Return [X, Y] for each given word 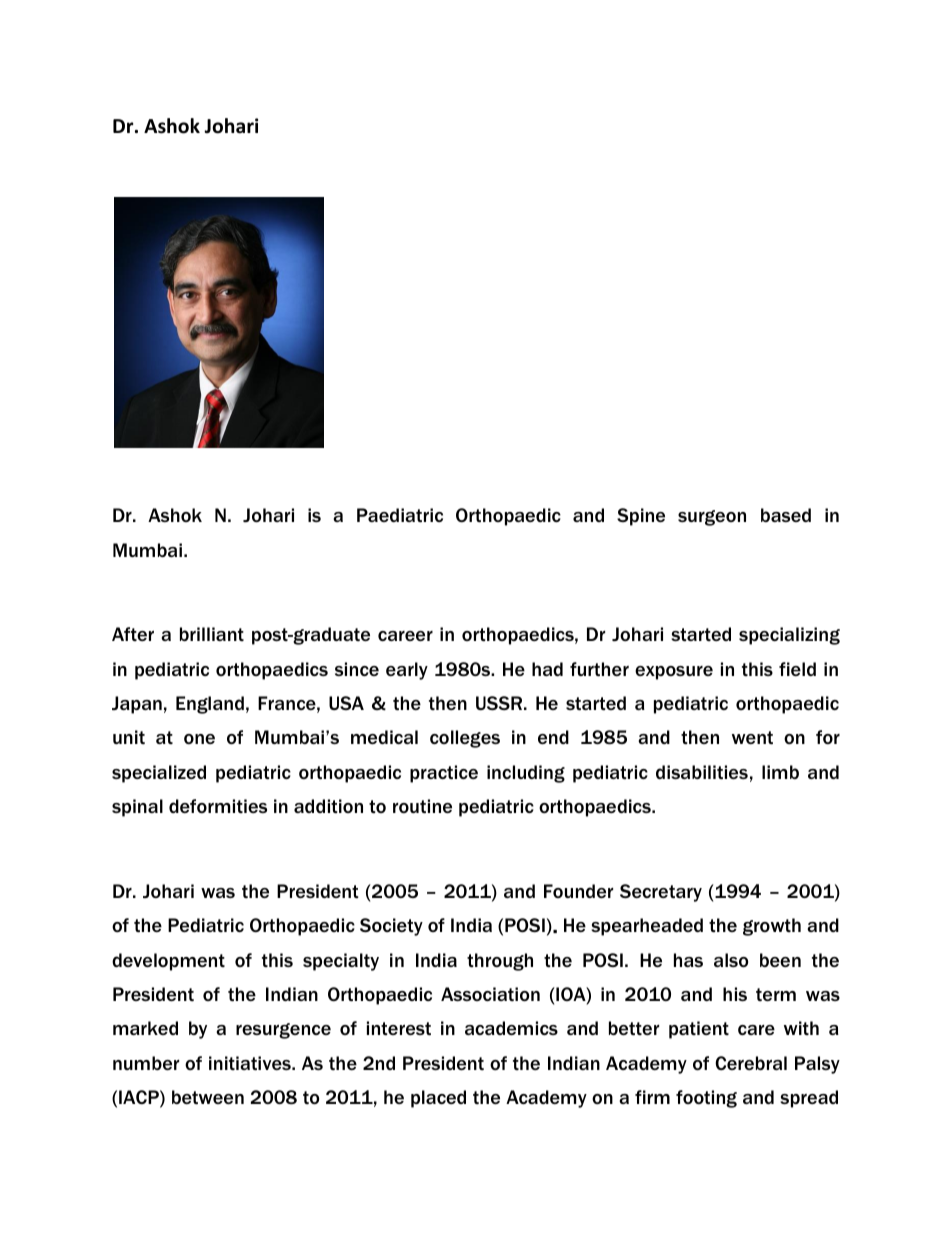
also [731, 960]
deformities [218, 806]
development [168, 962]
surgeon [712, 518]
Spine [641, 517]
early [407, 671]
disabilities [702, 772]
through [500, 962]
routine [422, 806]
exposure [674, 673]
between [208, 1097]
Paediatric [400, 515]
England [210, 705]
